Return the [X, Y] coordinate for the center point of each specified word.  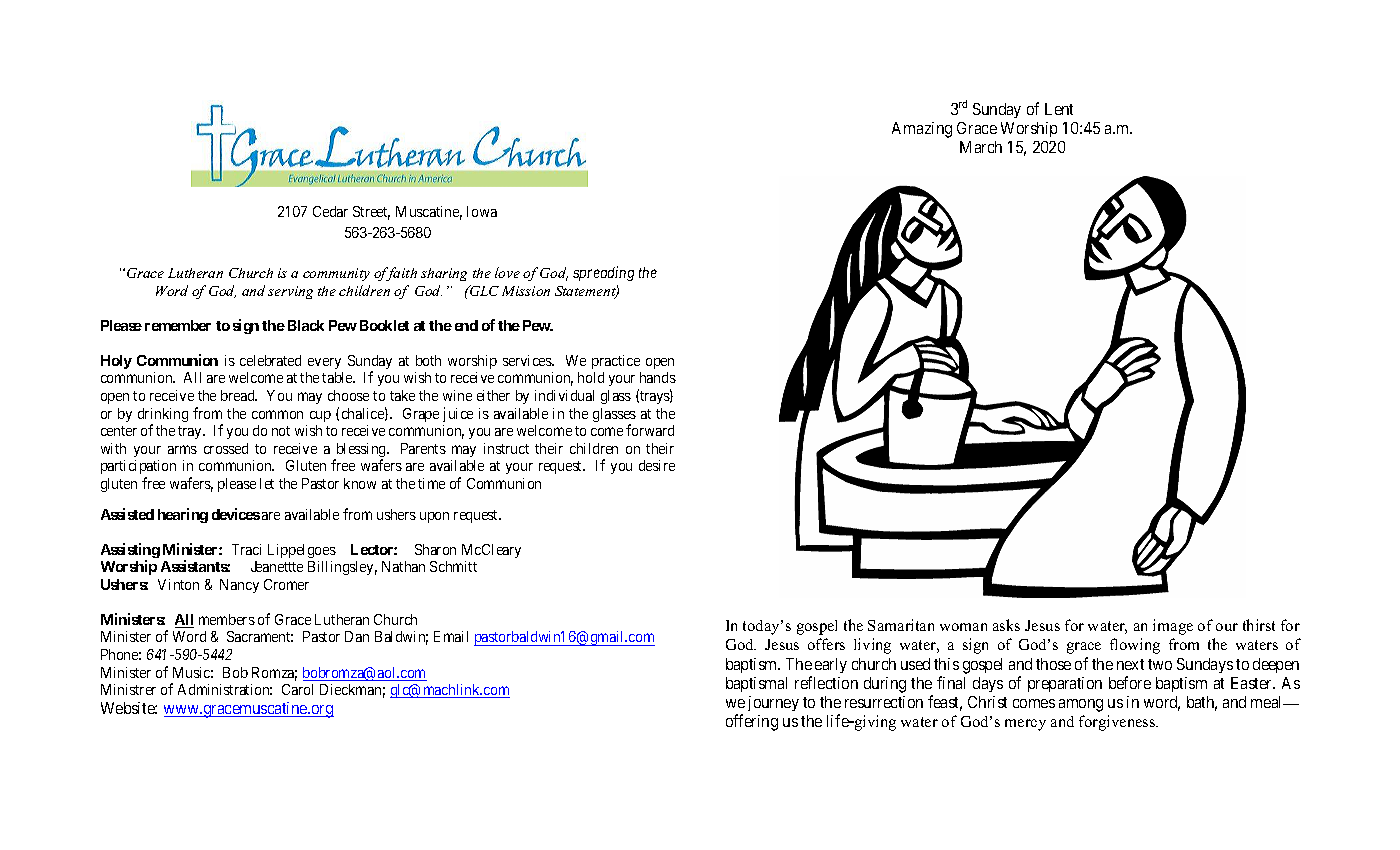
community [336, 274]
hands [658, 377]
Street [371, 213]
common [277, 414]
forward [650, 430]
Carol [297, 689]
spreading [603, 273]
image [1173, 627]
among [1081, 705]
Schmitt [453, 566]
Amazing [922, 130]
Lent [1059, 109]
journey [773, 703]
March [981, 147]
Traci [246, 549]
